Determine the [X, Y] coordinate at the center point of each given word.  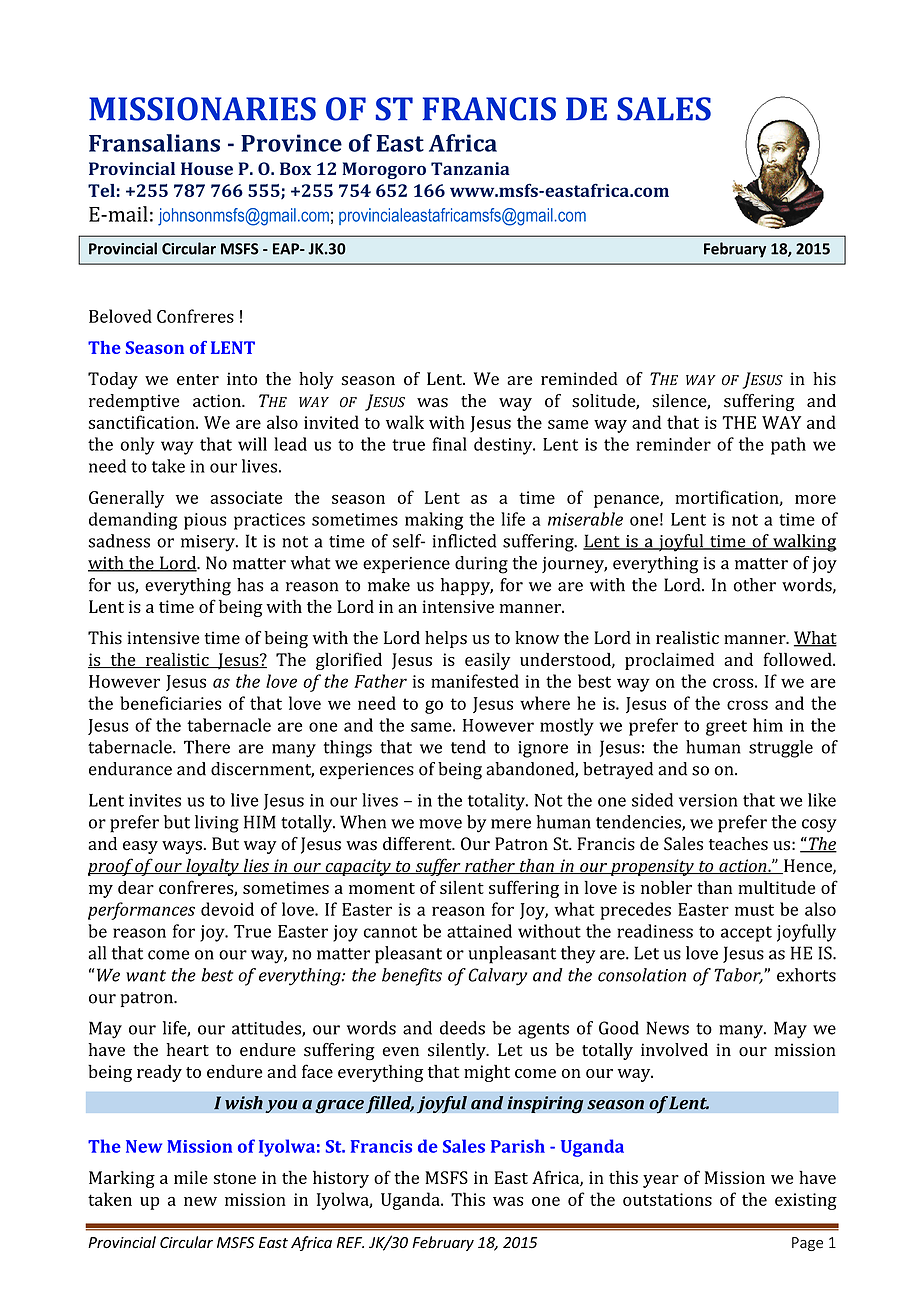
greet [726, 728]
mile [191, 1177]
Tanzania [470, 168]
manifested [475, 681]
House [207, 168]
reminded [579, 379]
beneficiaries [171, 703]
